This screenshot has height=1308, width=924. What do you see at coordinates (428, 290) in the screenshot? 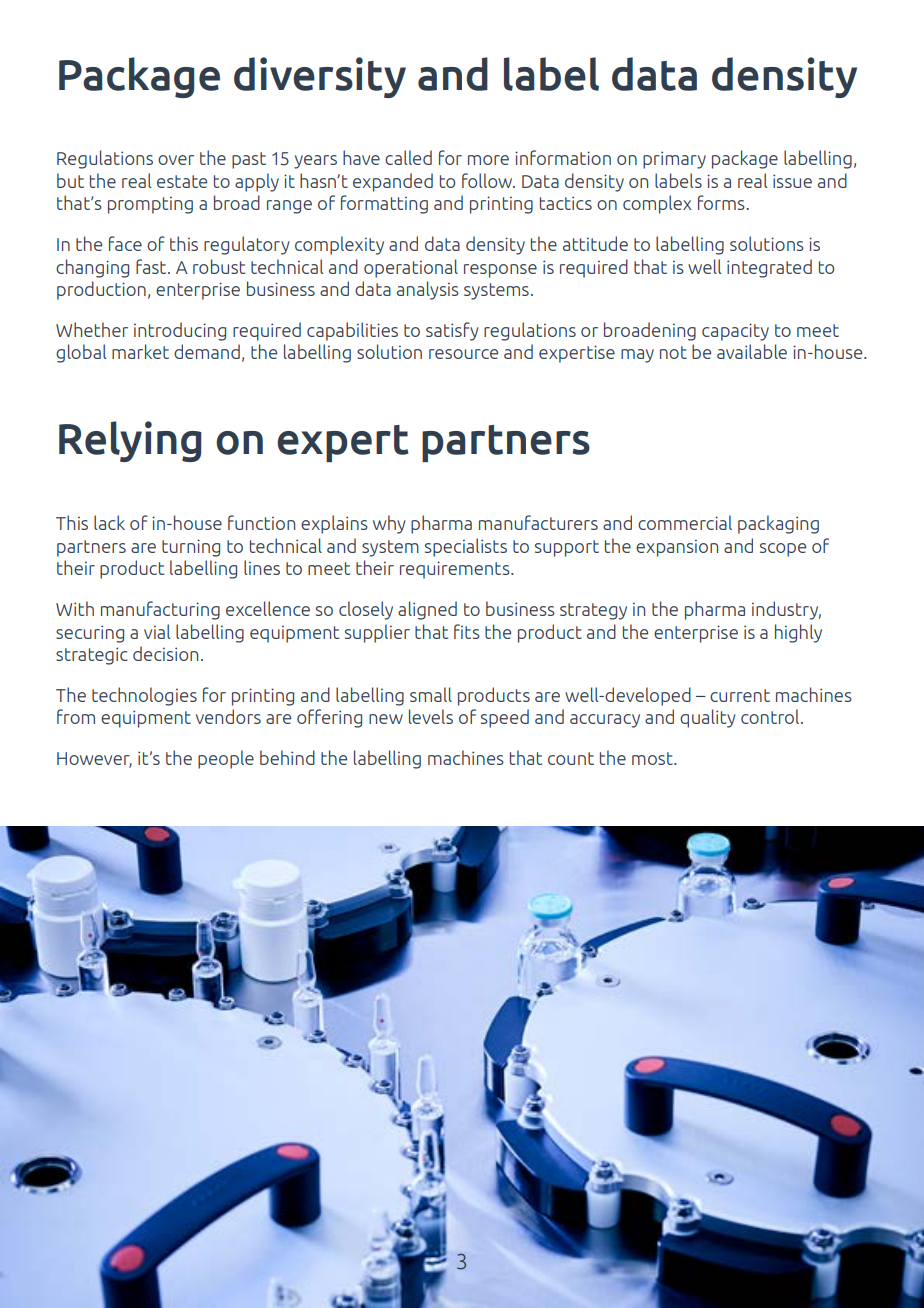
I see `analysis` at bounding box center [428, 290].
